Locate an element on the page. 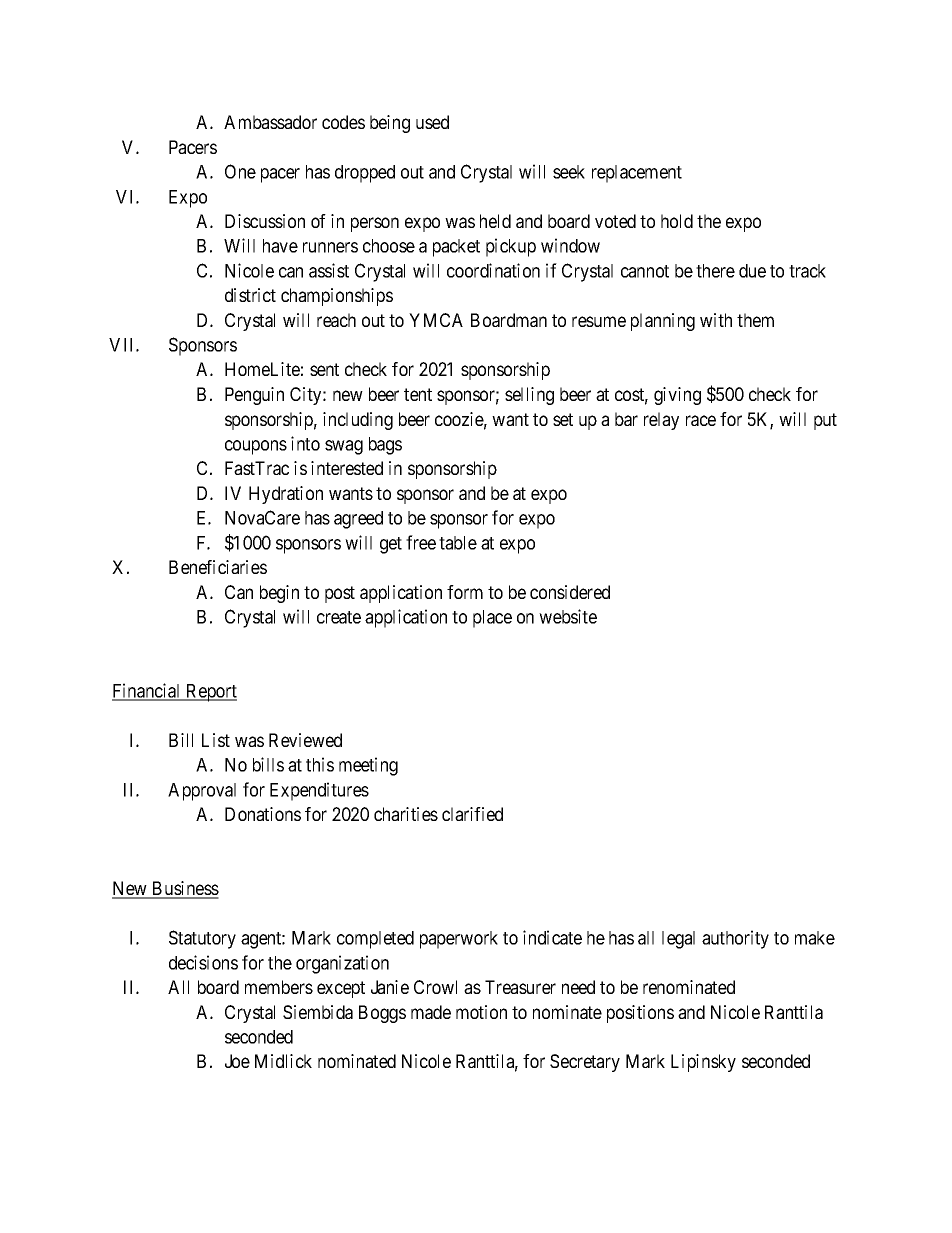 The height and width of the page is (1233, 952). used is located at coordinates (432, 122).
